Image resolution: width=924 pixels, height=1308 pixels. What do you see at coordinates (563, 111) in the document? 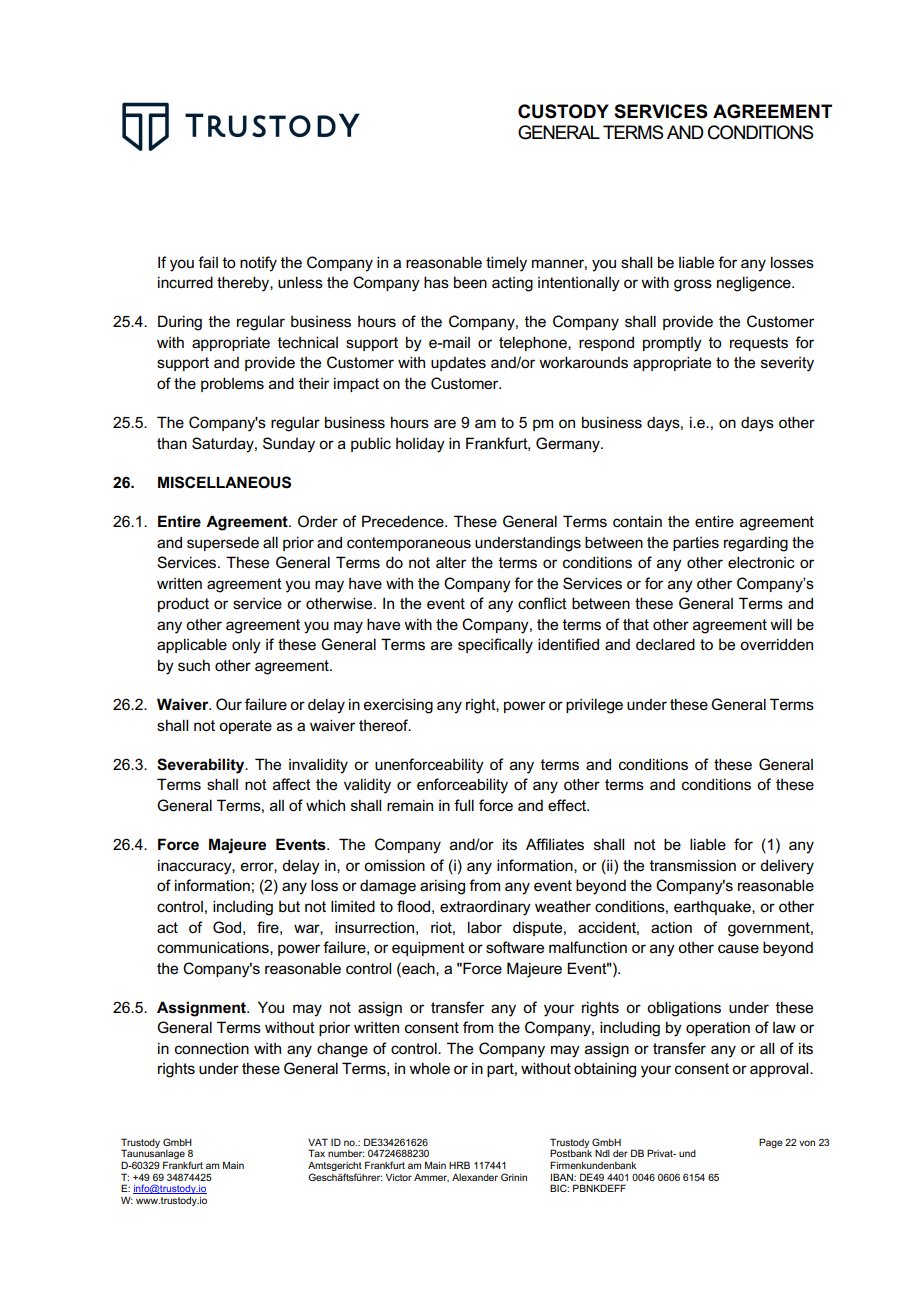
I see `CUSTODY` at bounding box center [563, 111].
